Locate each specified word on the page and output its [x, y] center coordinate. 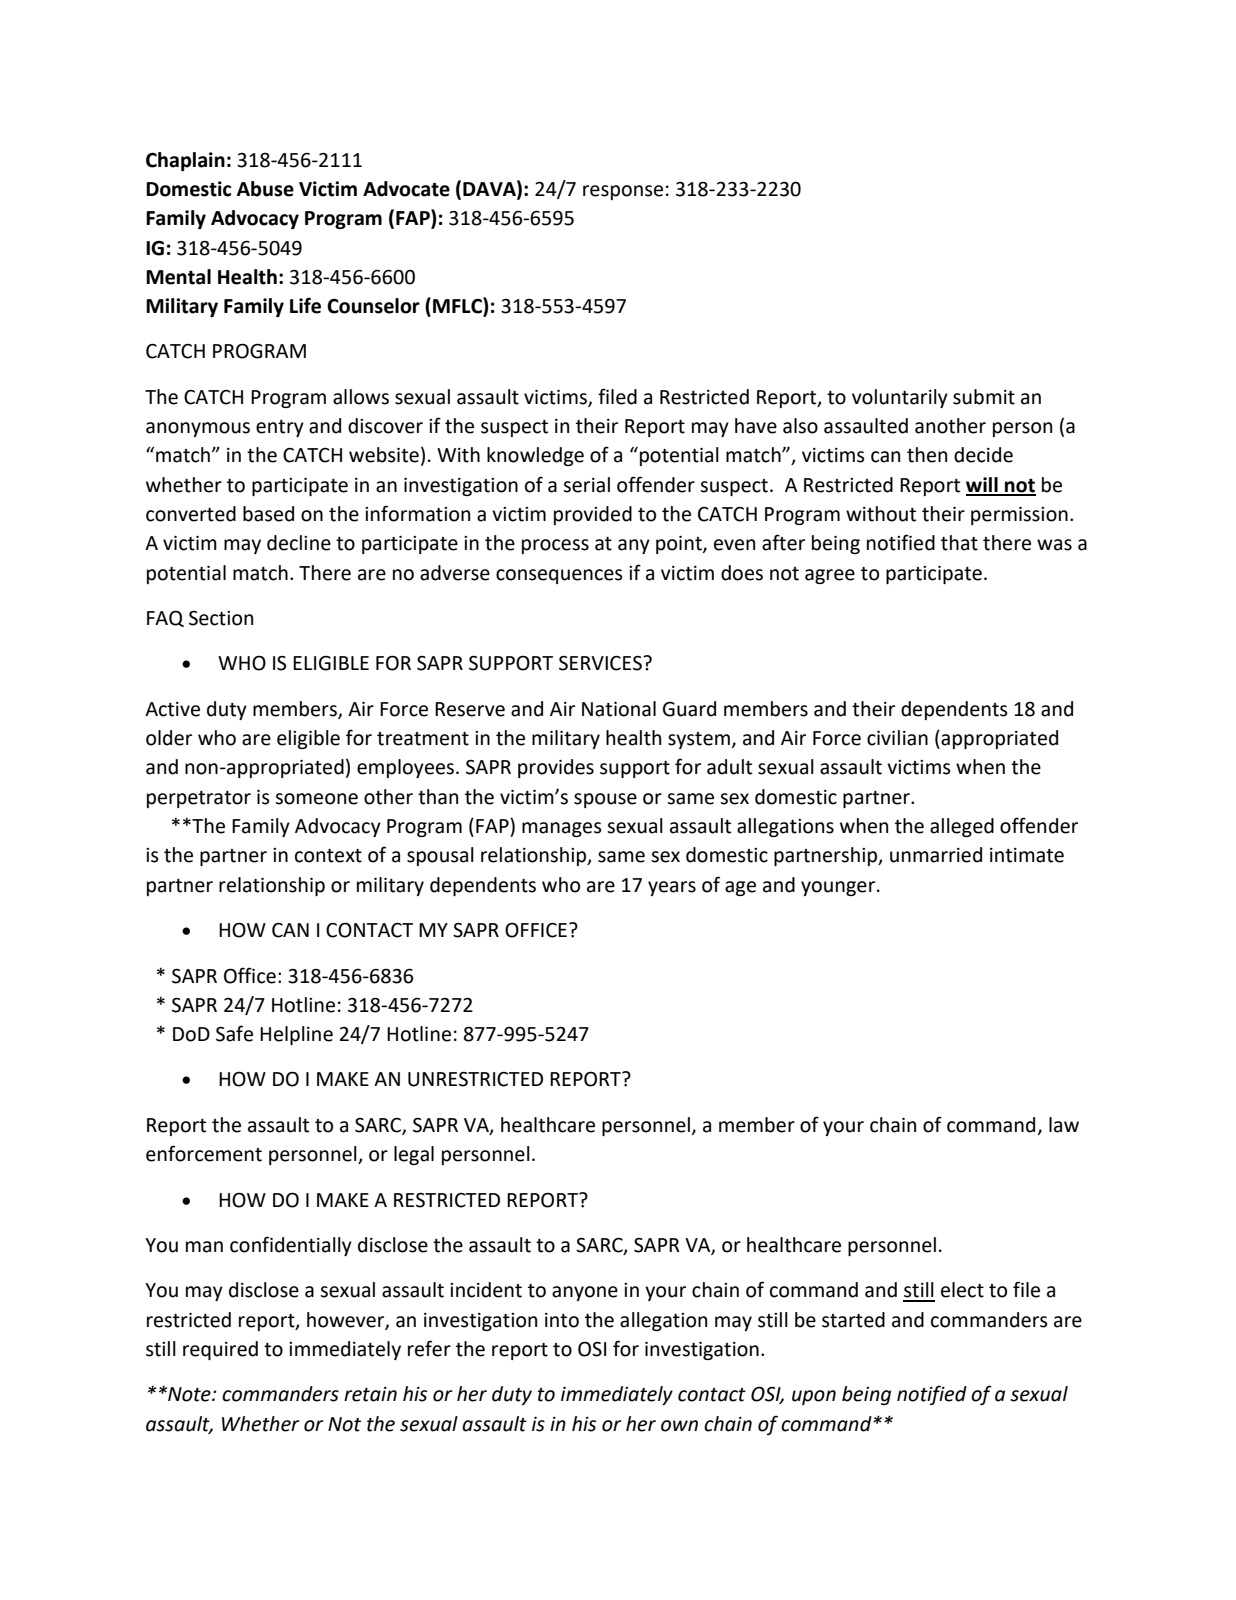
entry [280, 428]
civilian [897, 738]
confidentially [291, 1246]
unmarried [936, 855]
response [623, 192]
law [1064, 1125]
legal [414, 1155]
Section [221, 618]
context [328, 856]
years [672, 888]
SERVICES [601, 663]
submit [984, 397]
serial [586, 485]
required [220, 1350]
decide [983, 455]
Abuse [265, 189]
